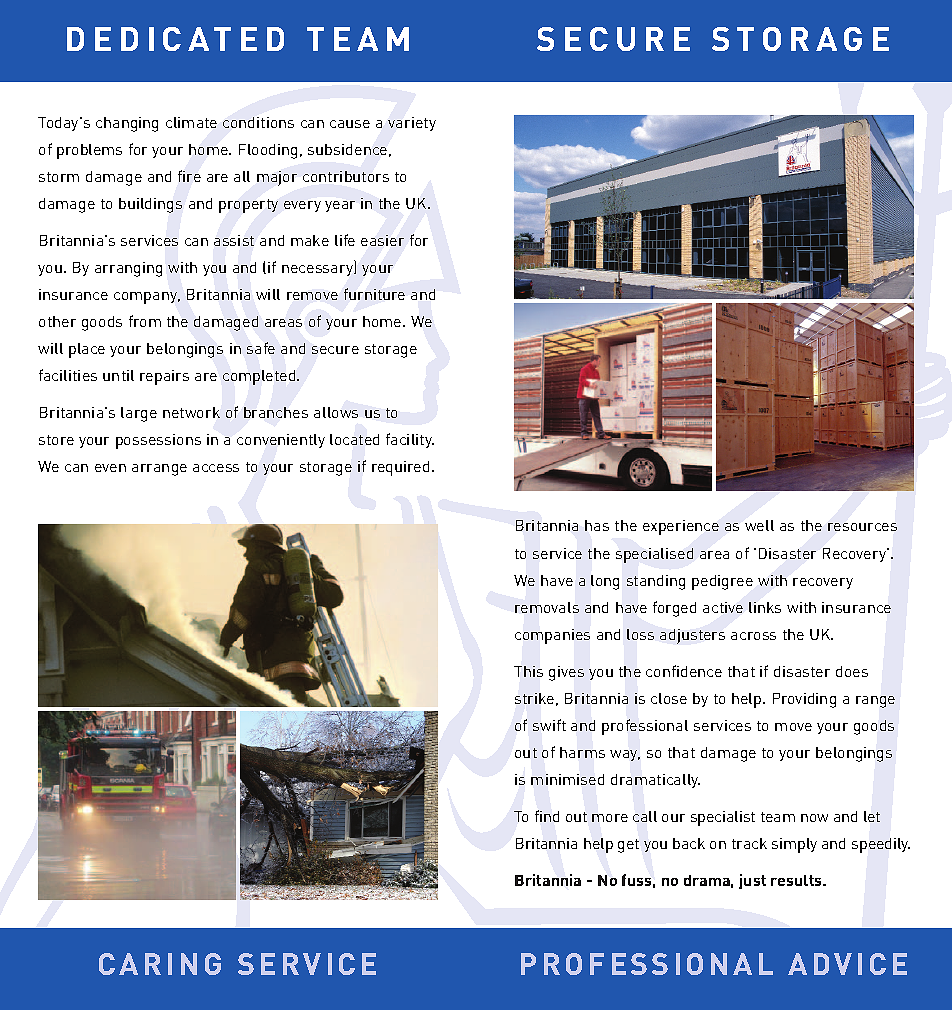 Image resolution: width=952 pixels, height=1010 pixels. I want to click on even, so click(110, 468).
